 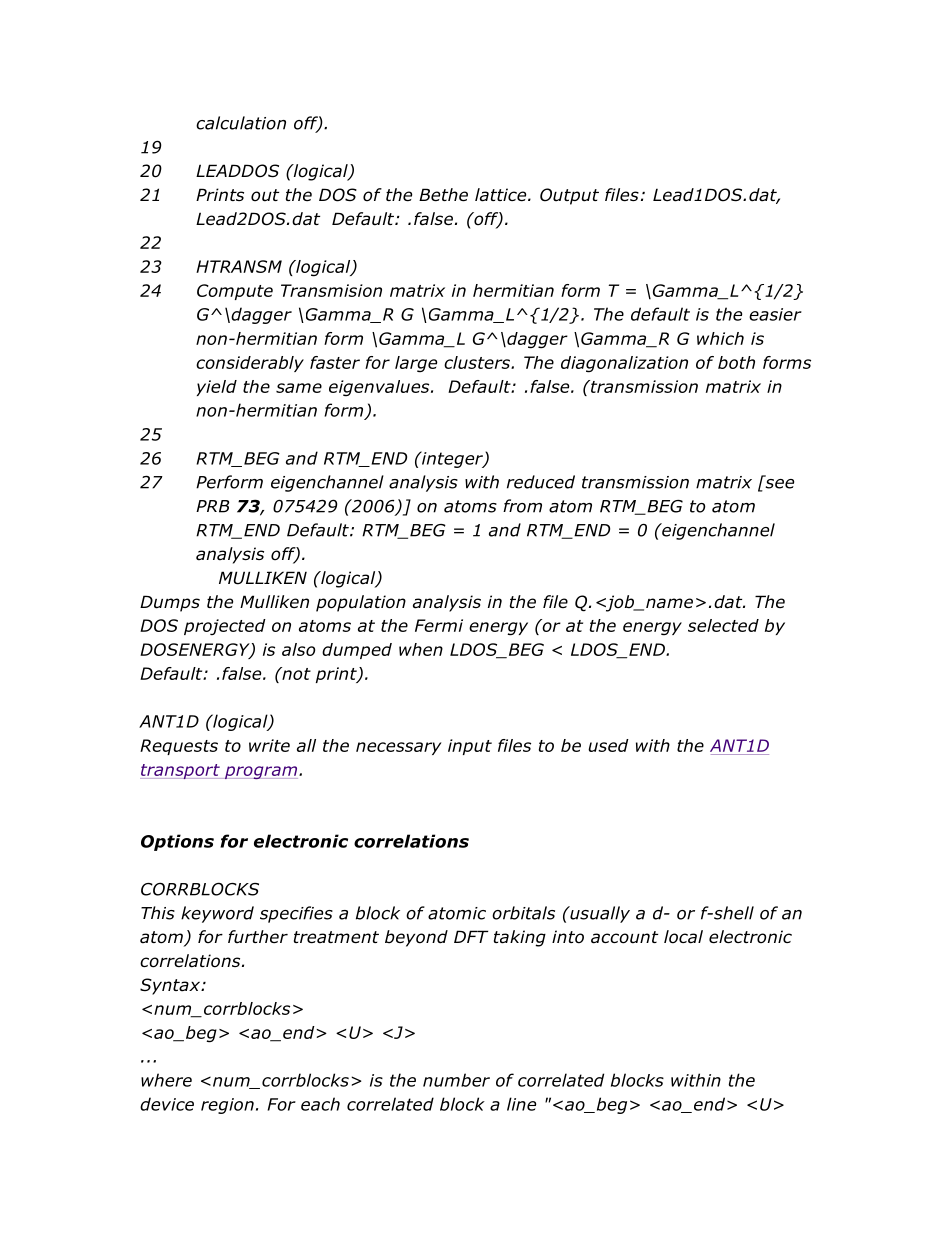 What do you see at coordinates (227, 1106) in the screenshot?
I see `region` at bounding box center [227, 1106].
